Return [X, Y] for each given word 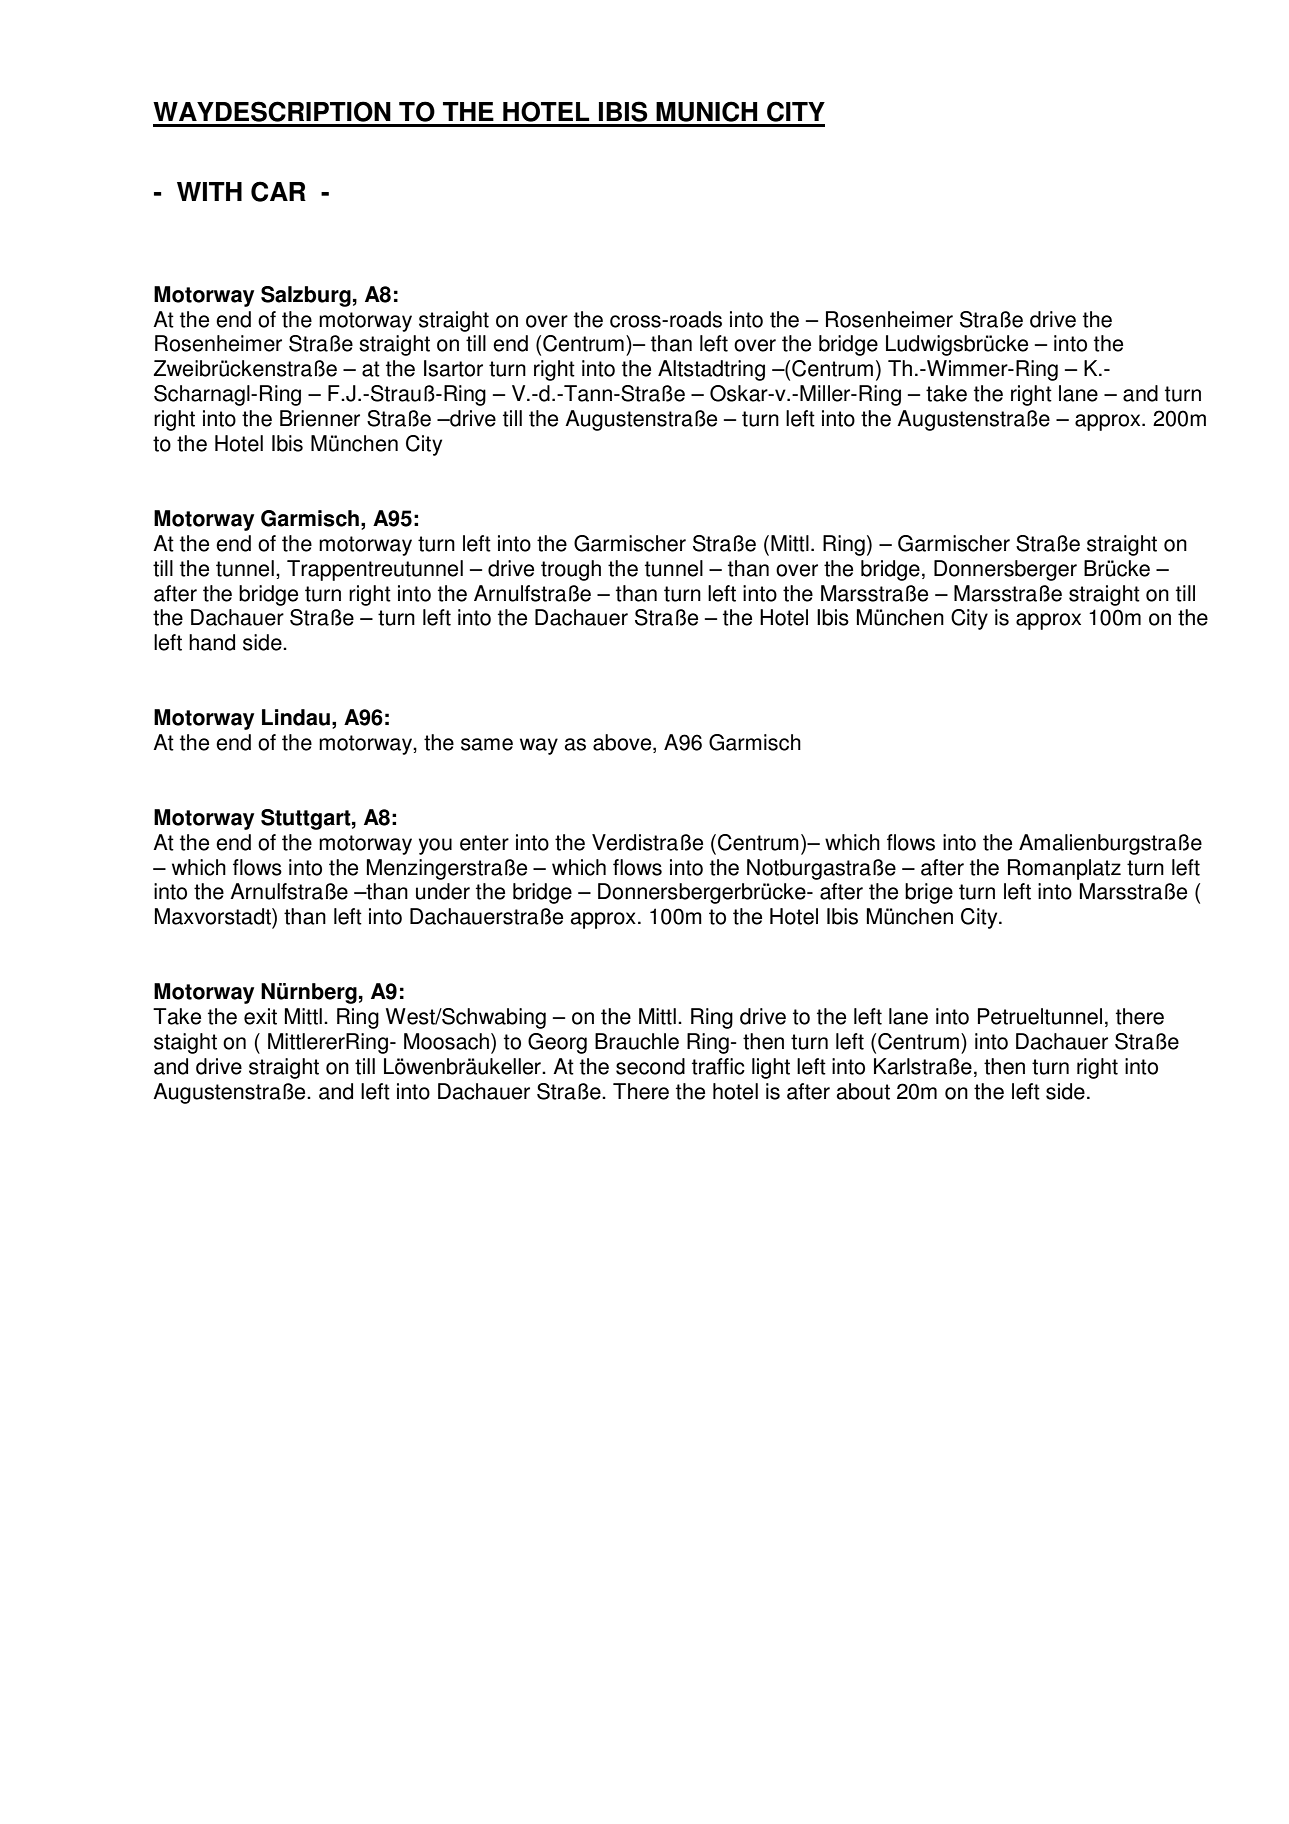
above [623, 743]
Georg [557, 1043]
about [863, 1091]
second [650, 1066]
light [771, 1068]
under [443, 891]
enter [484, 843]
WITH [209, 191]
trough [571, 570]
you [435, 846]
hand [212, 642]
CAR [278, 191]
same [487, 744]
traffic [718, 1066]
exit [260, 1016]
